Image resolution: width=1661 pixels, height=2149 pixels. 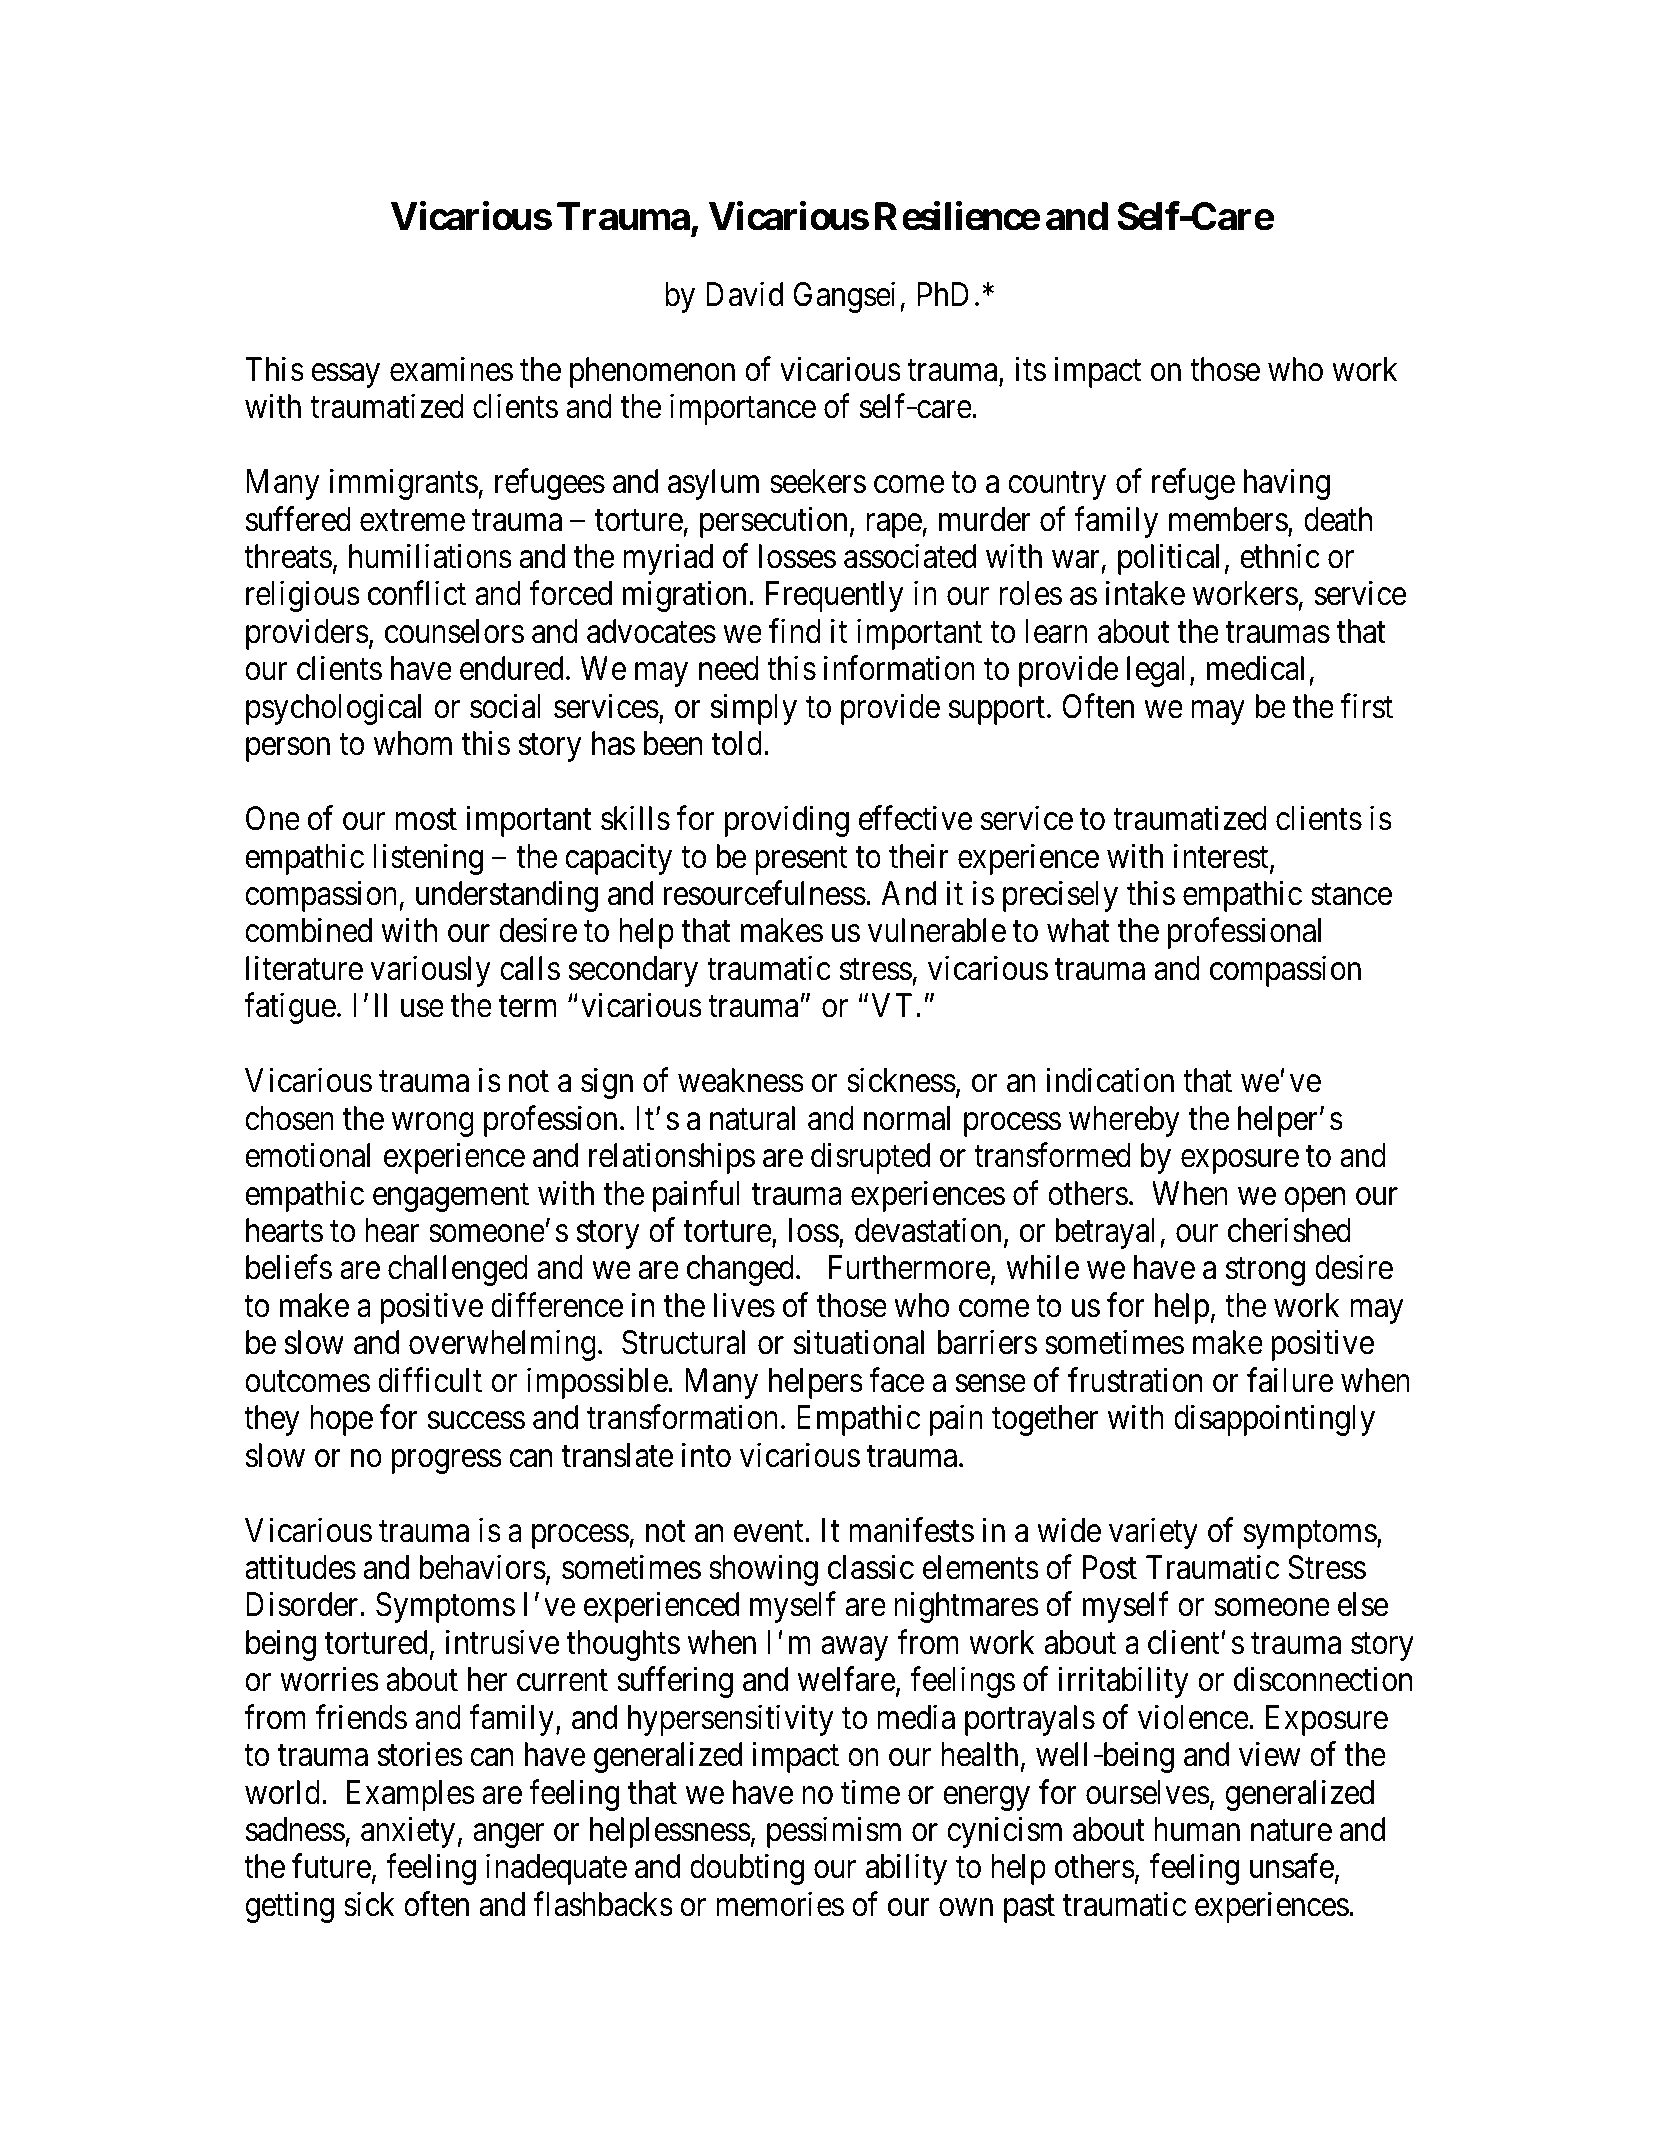 I want to click on David, so click(x=744, y=294).
